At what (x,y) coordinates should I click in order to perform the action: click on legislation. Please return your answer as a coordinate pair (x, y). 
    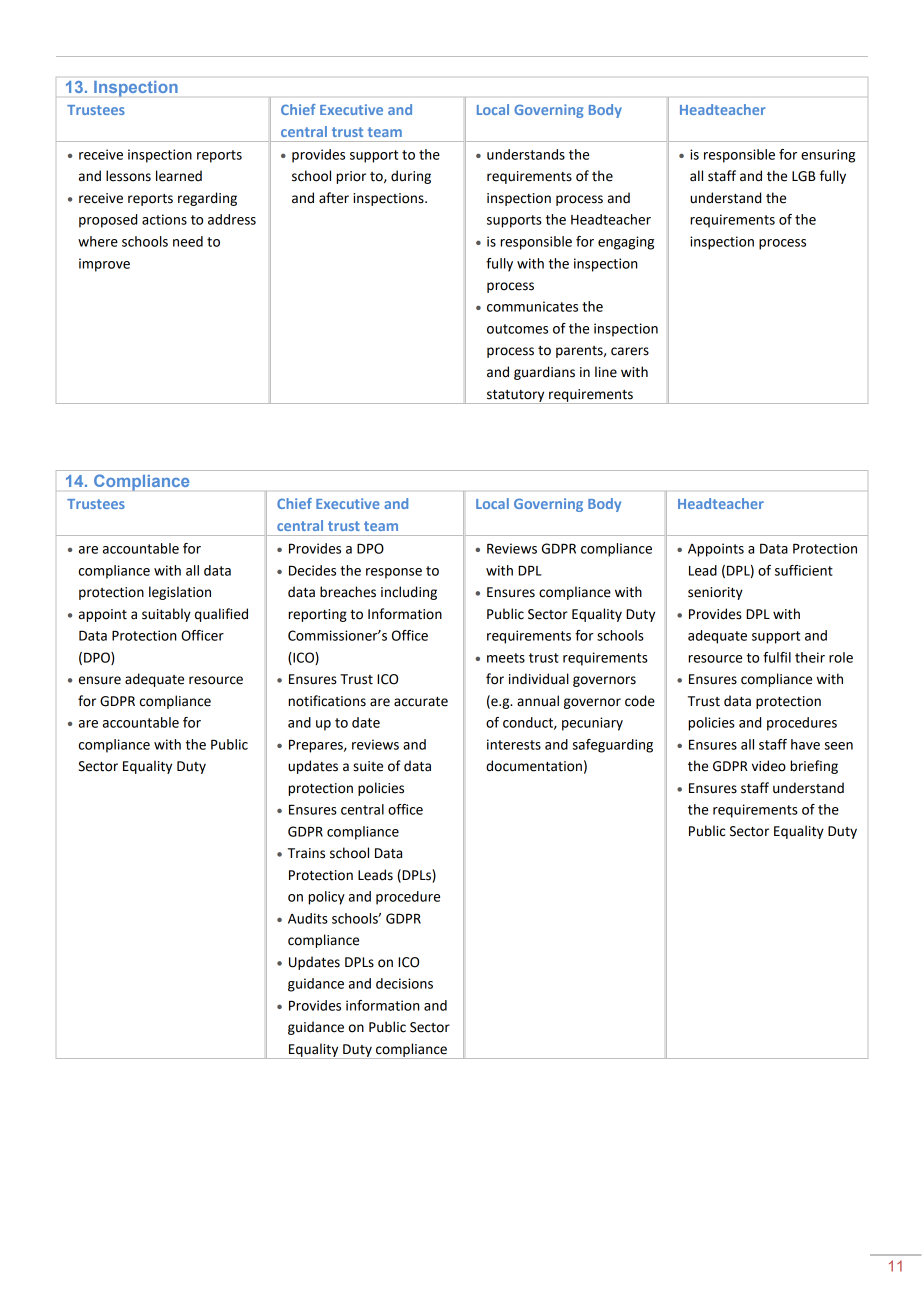
    Looking at the image, I should click on (180, 593).
